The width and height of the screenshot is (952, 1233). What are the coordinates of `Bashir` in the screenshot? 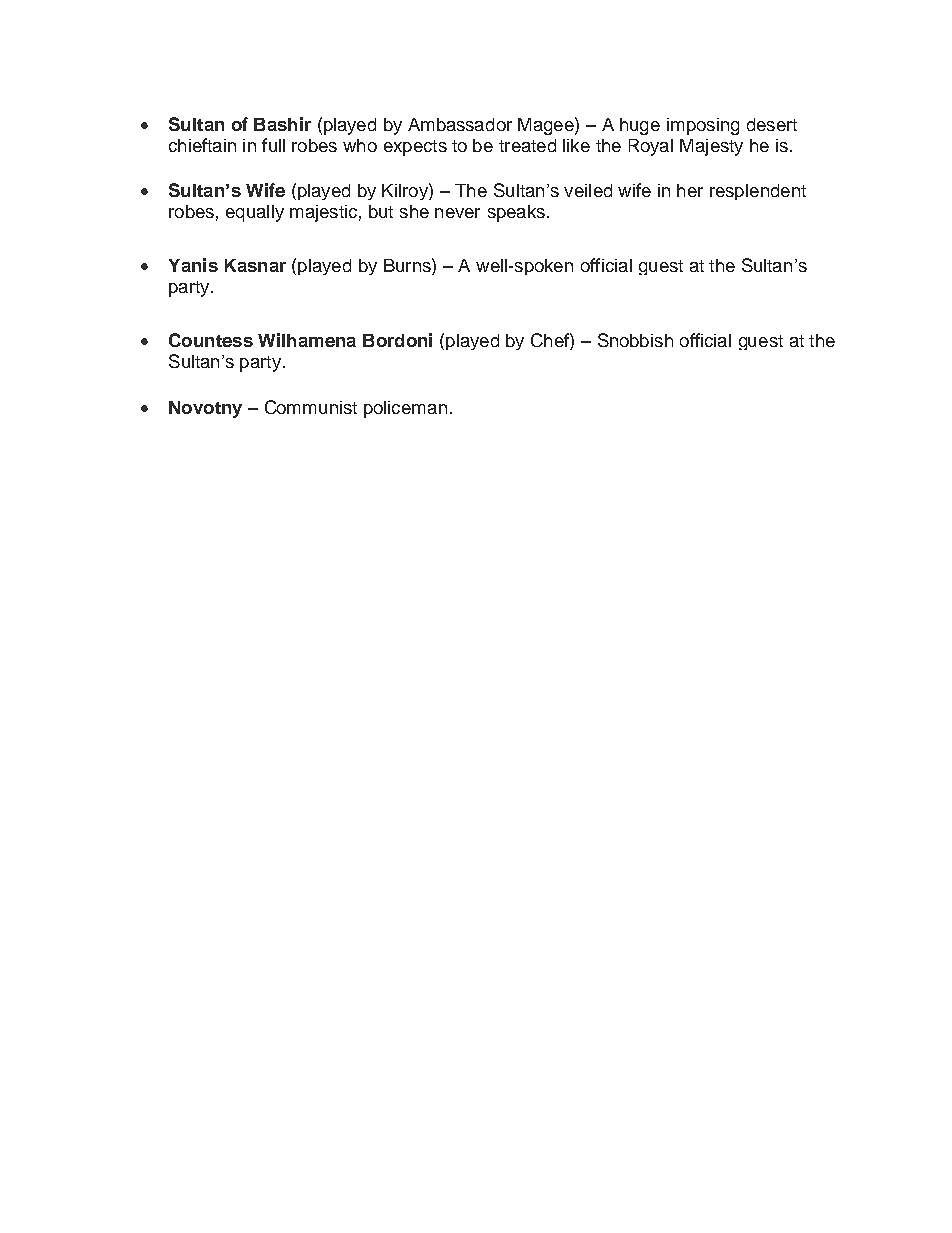 It's located at (282, 124).
